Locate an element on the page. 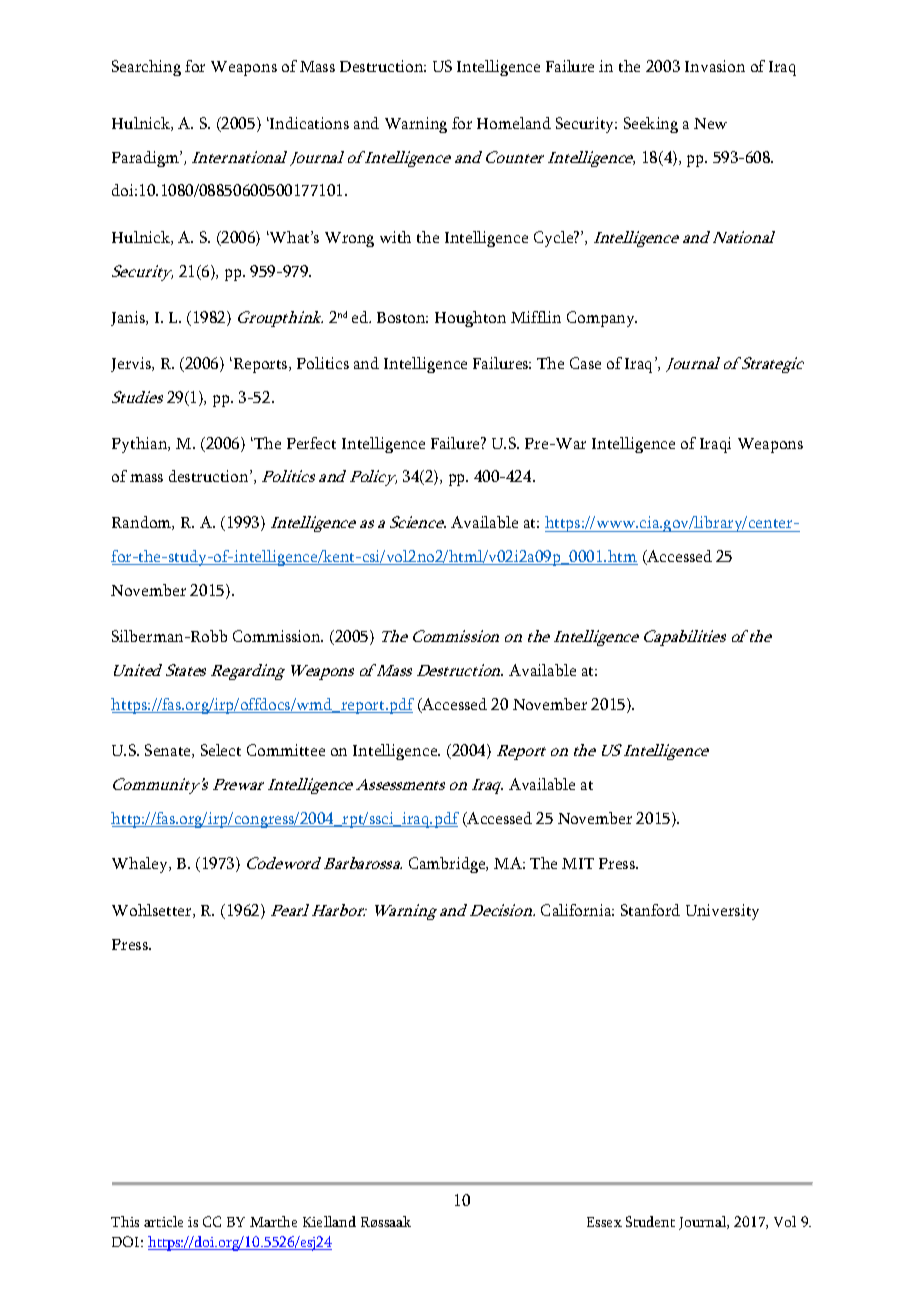  Essex is located at coordinates (604, 1222).
